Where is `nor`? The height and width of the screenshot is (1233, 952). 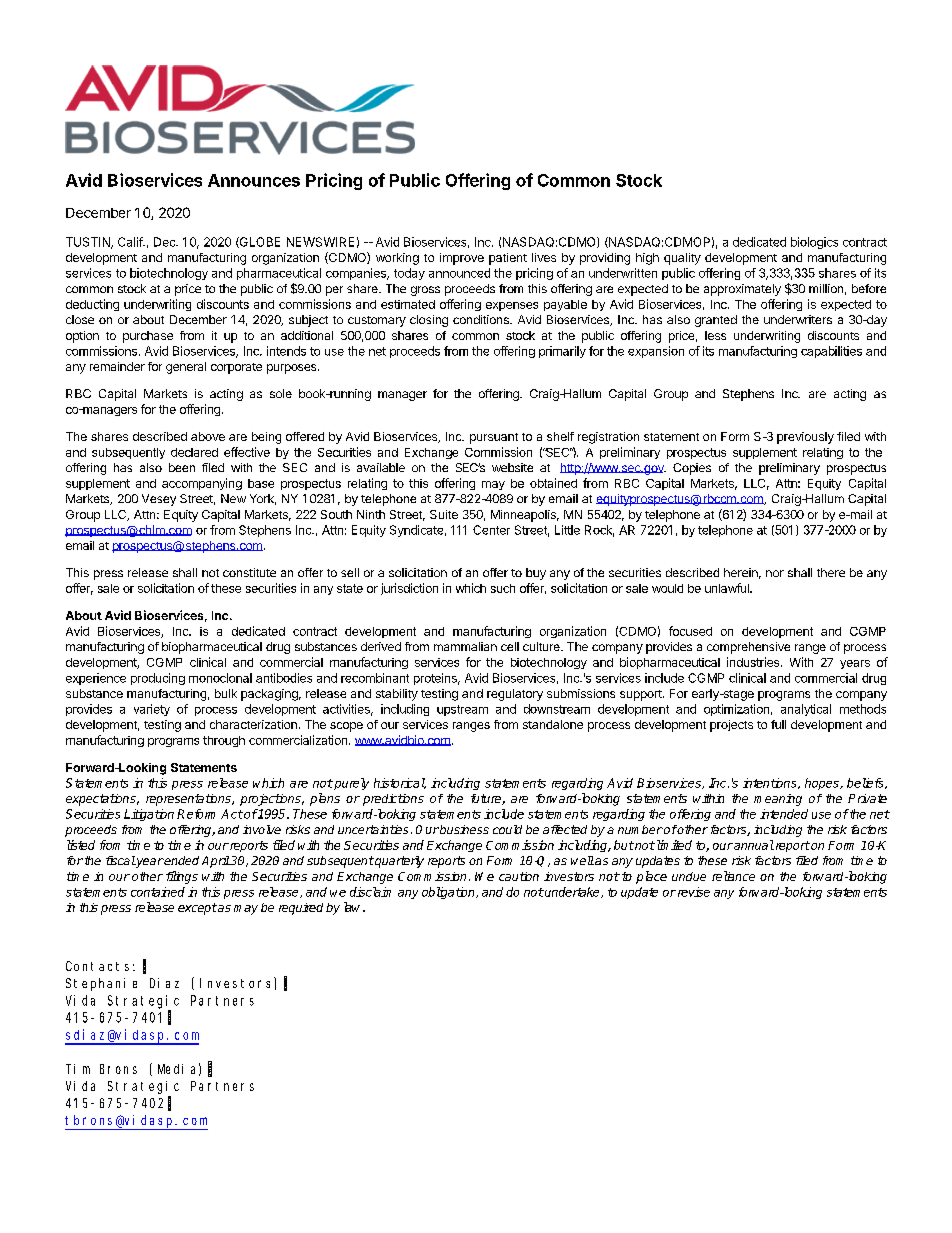
nor is located at coordinates (775, 573).
